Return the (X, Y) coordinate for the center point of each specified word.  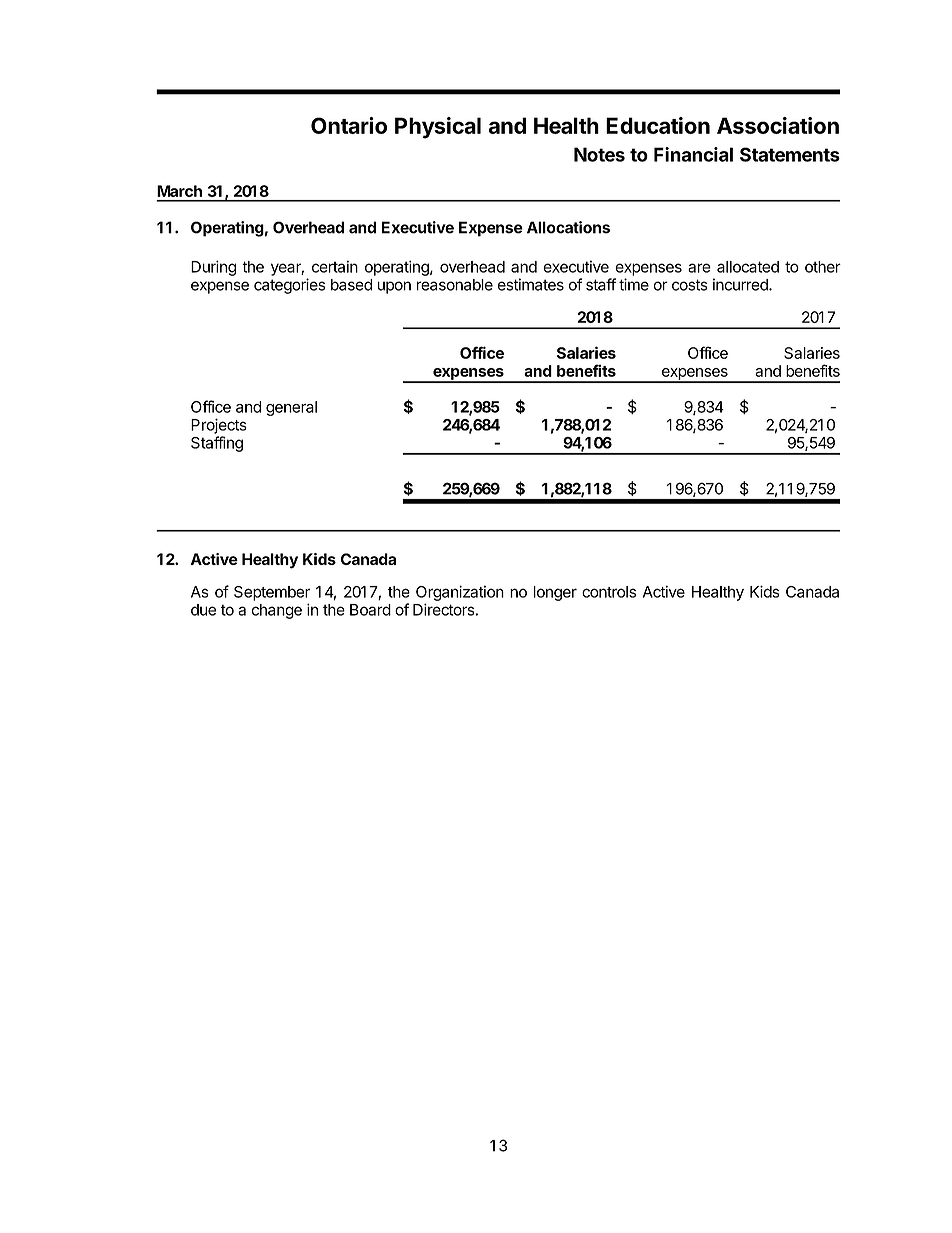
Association (778, 125)
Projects (219, 426)
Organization (460, 593)
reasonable (455, 285)
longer (555, 593)
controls (609, 592)
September (272, 593)
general (291, 408)
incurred (741, 284)
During (213, 268)
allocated (748, 267)
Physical (438, 128)
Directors (444, 609)
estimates (531, 284)
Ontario (349, 125)
